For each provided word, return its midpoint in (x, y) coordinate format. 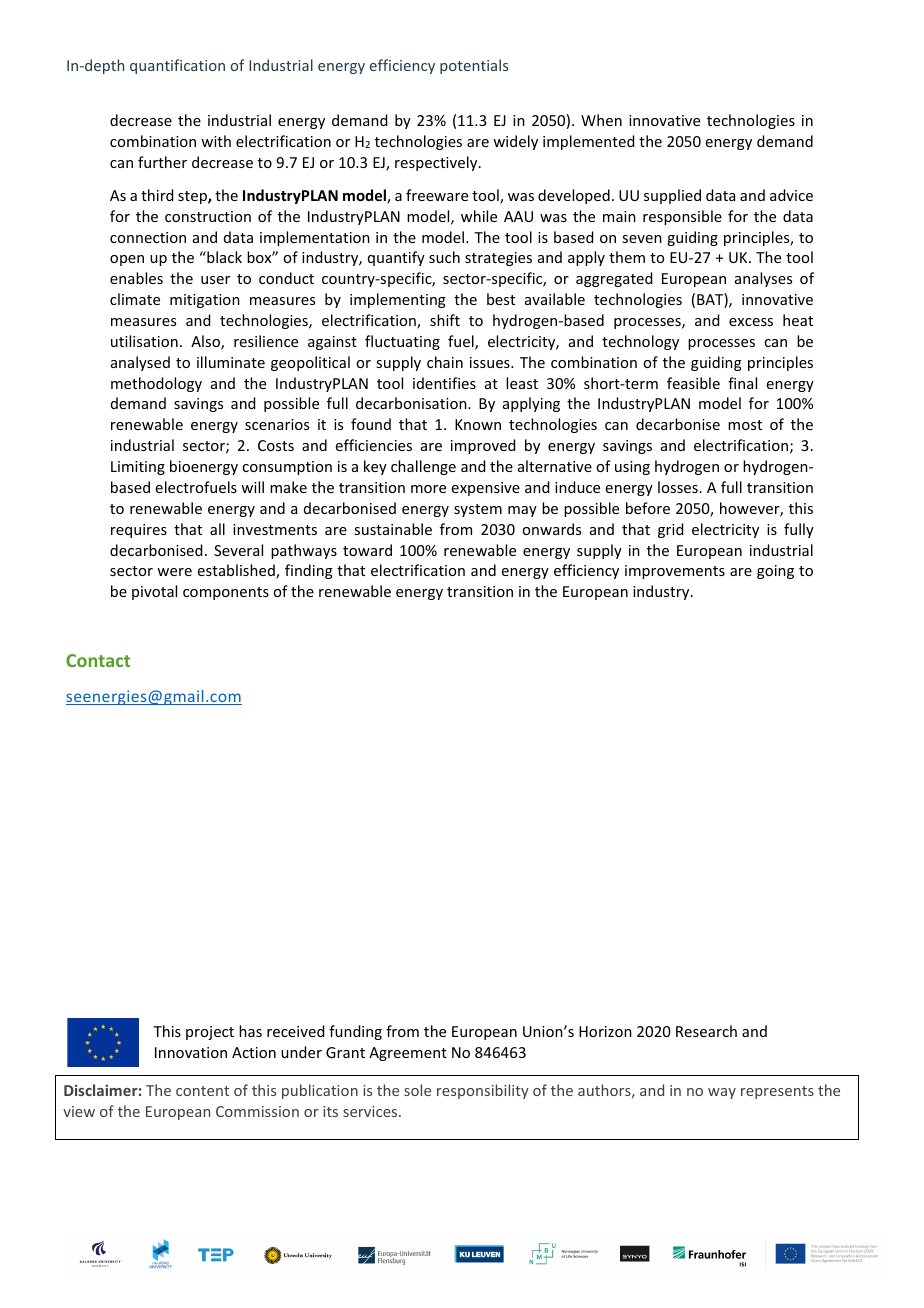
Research (706, 1031)
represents (777, 1092)
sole (417, 1090)
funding (355, 1032)
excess (751, 322)
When (601, 120)
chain (445, 362)
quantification (177, 66)
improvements (675, 572)
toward (367, 550)
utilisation (144, 341)
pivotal (154, 592)
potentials (474, 66)
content (202, 1091)
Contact (98, 660)
